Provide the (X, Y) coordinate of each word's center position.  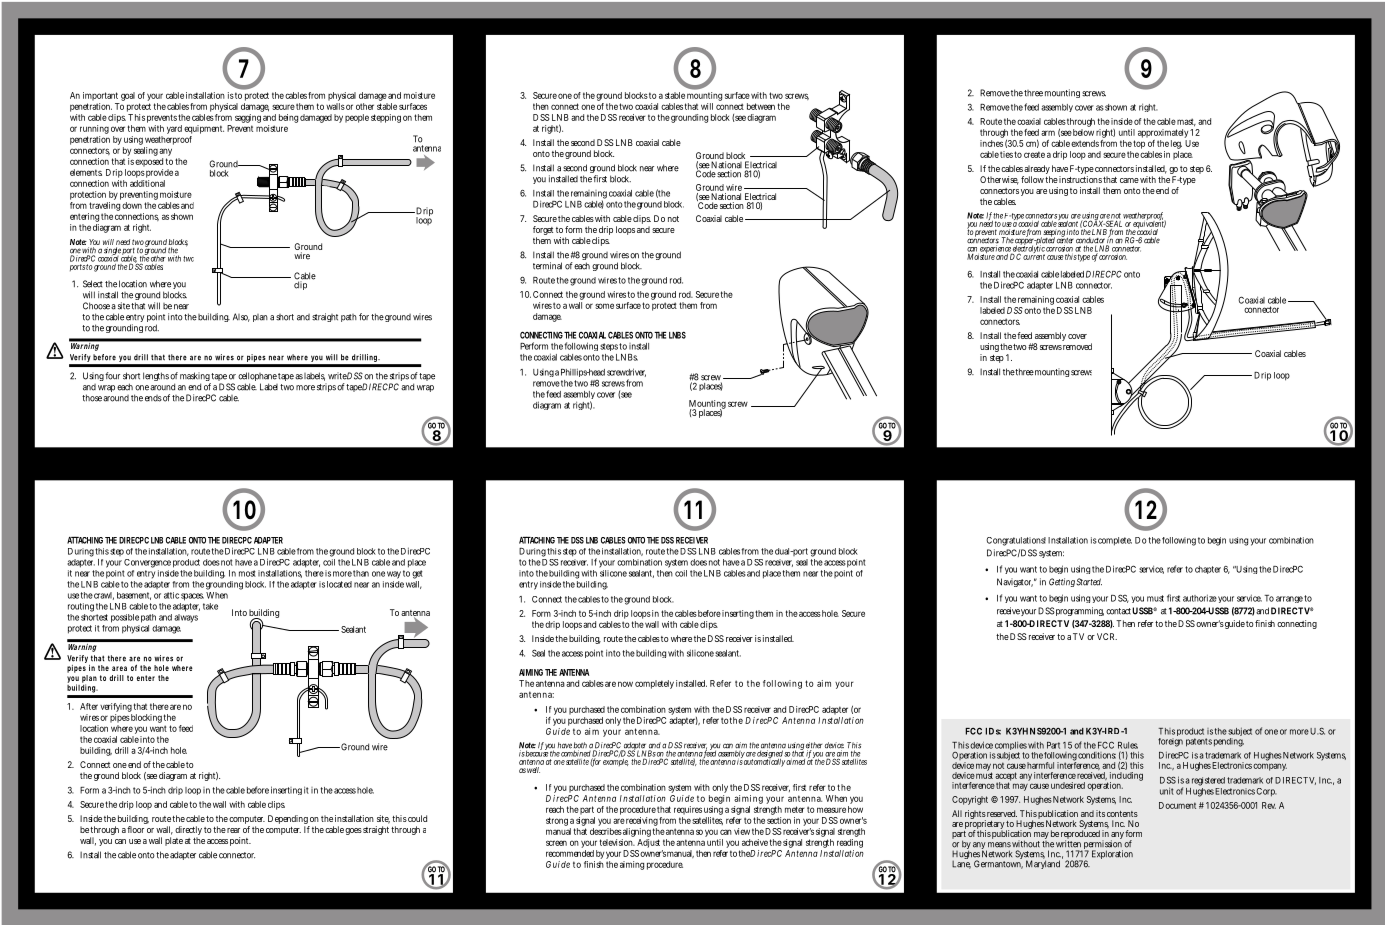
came (1129, 180)
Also (241, 317)
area (119, 668)
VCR (1107, 636)
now (625, 684)
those (92, 398)
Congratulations (1016, 541)
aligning (637, 832)
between (761, 106)
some (604, 306)
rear (233, 830)
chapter (1208, 570)
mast (1186, 122)
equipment (204, 129)
